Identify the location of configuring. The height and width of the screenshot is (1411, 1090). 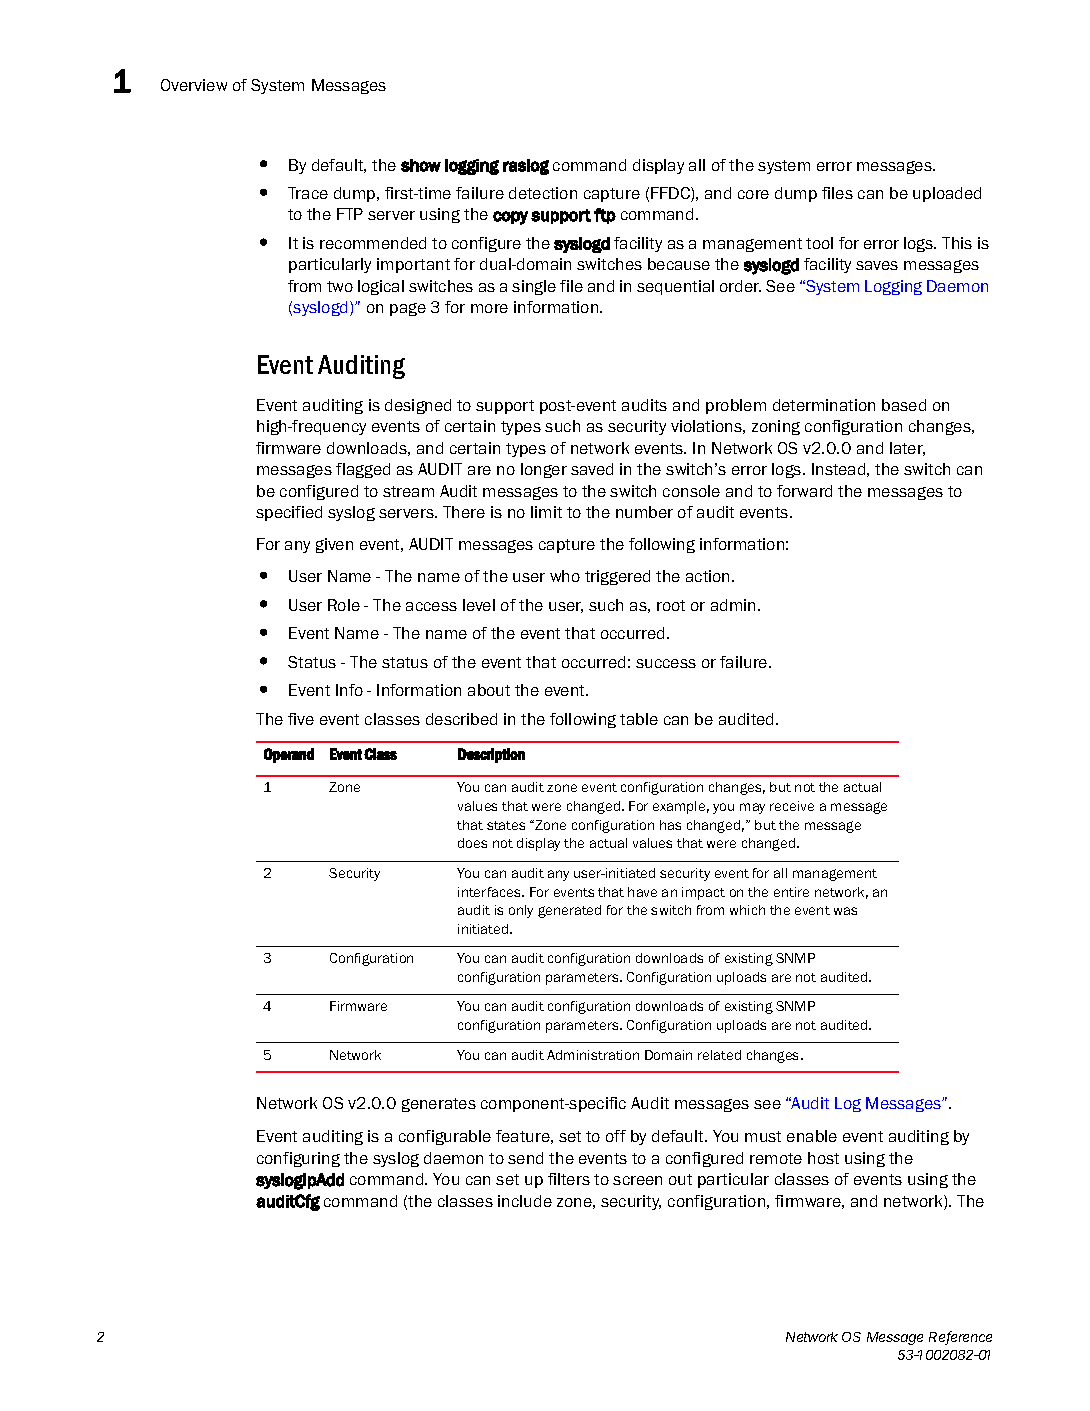
(298, 1159).
